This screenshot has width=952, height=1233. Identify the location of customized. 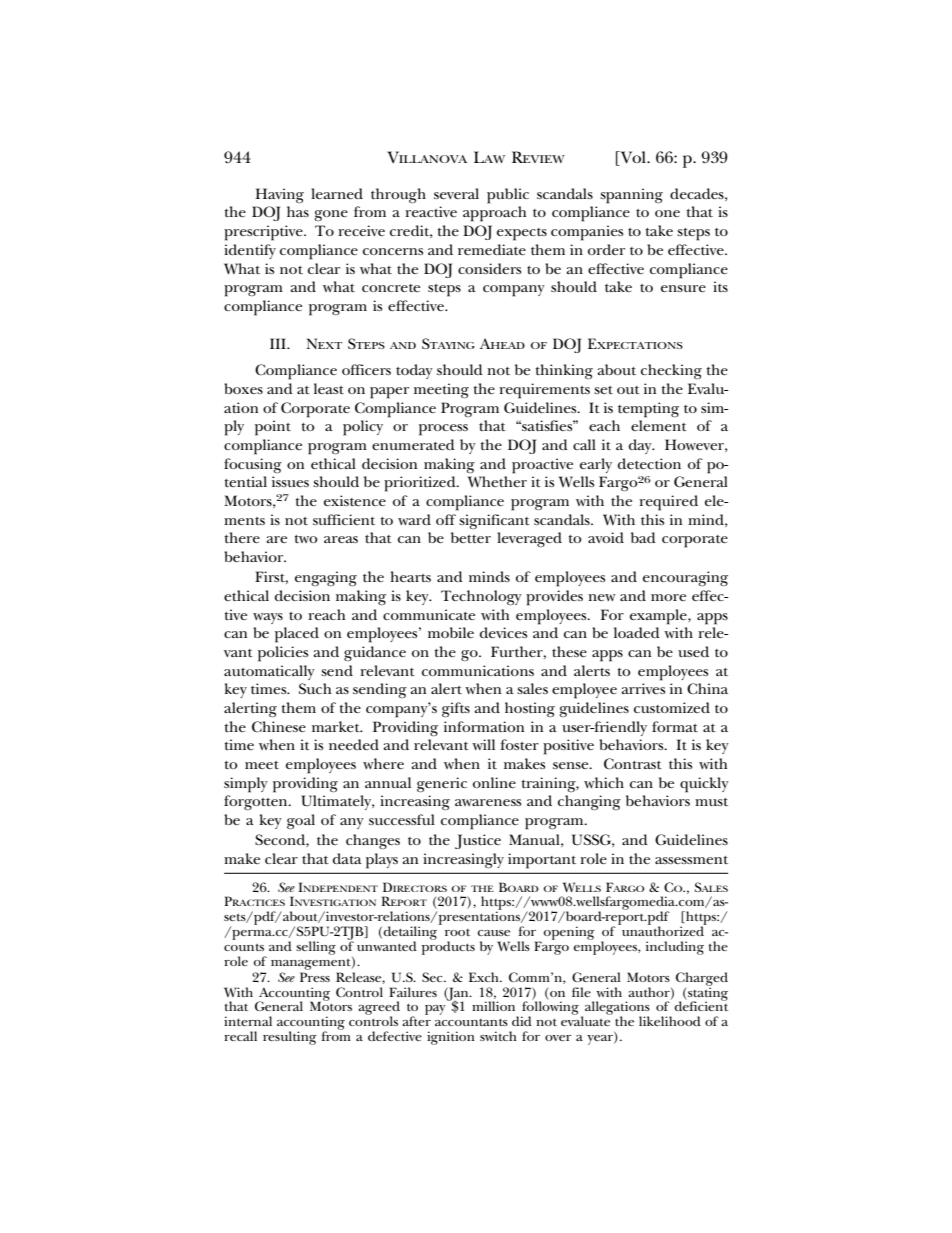
(672, 707).
